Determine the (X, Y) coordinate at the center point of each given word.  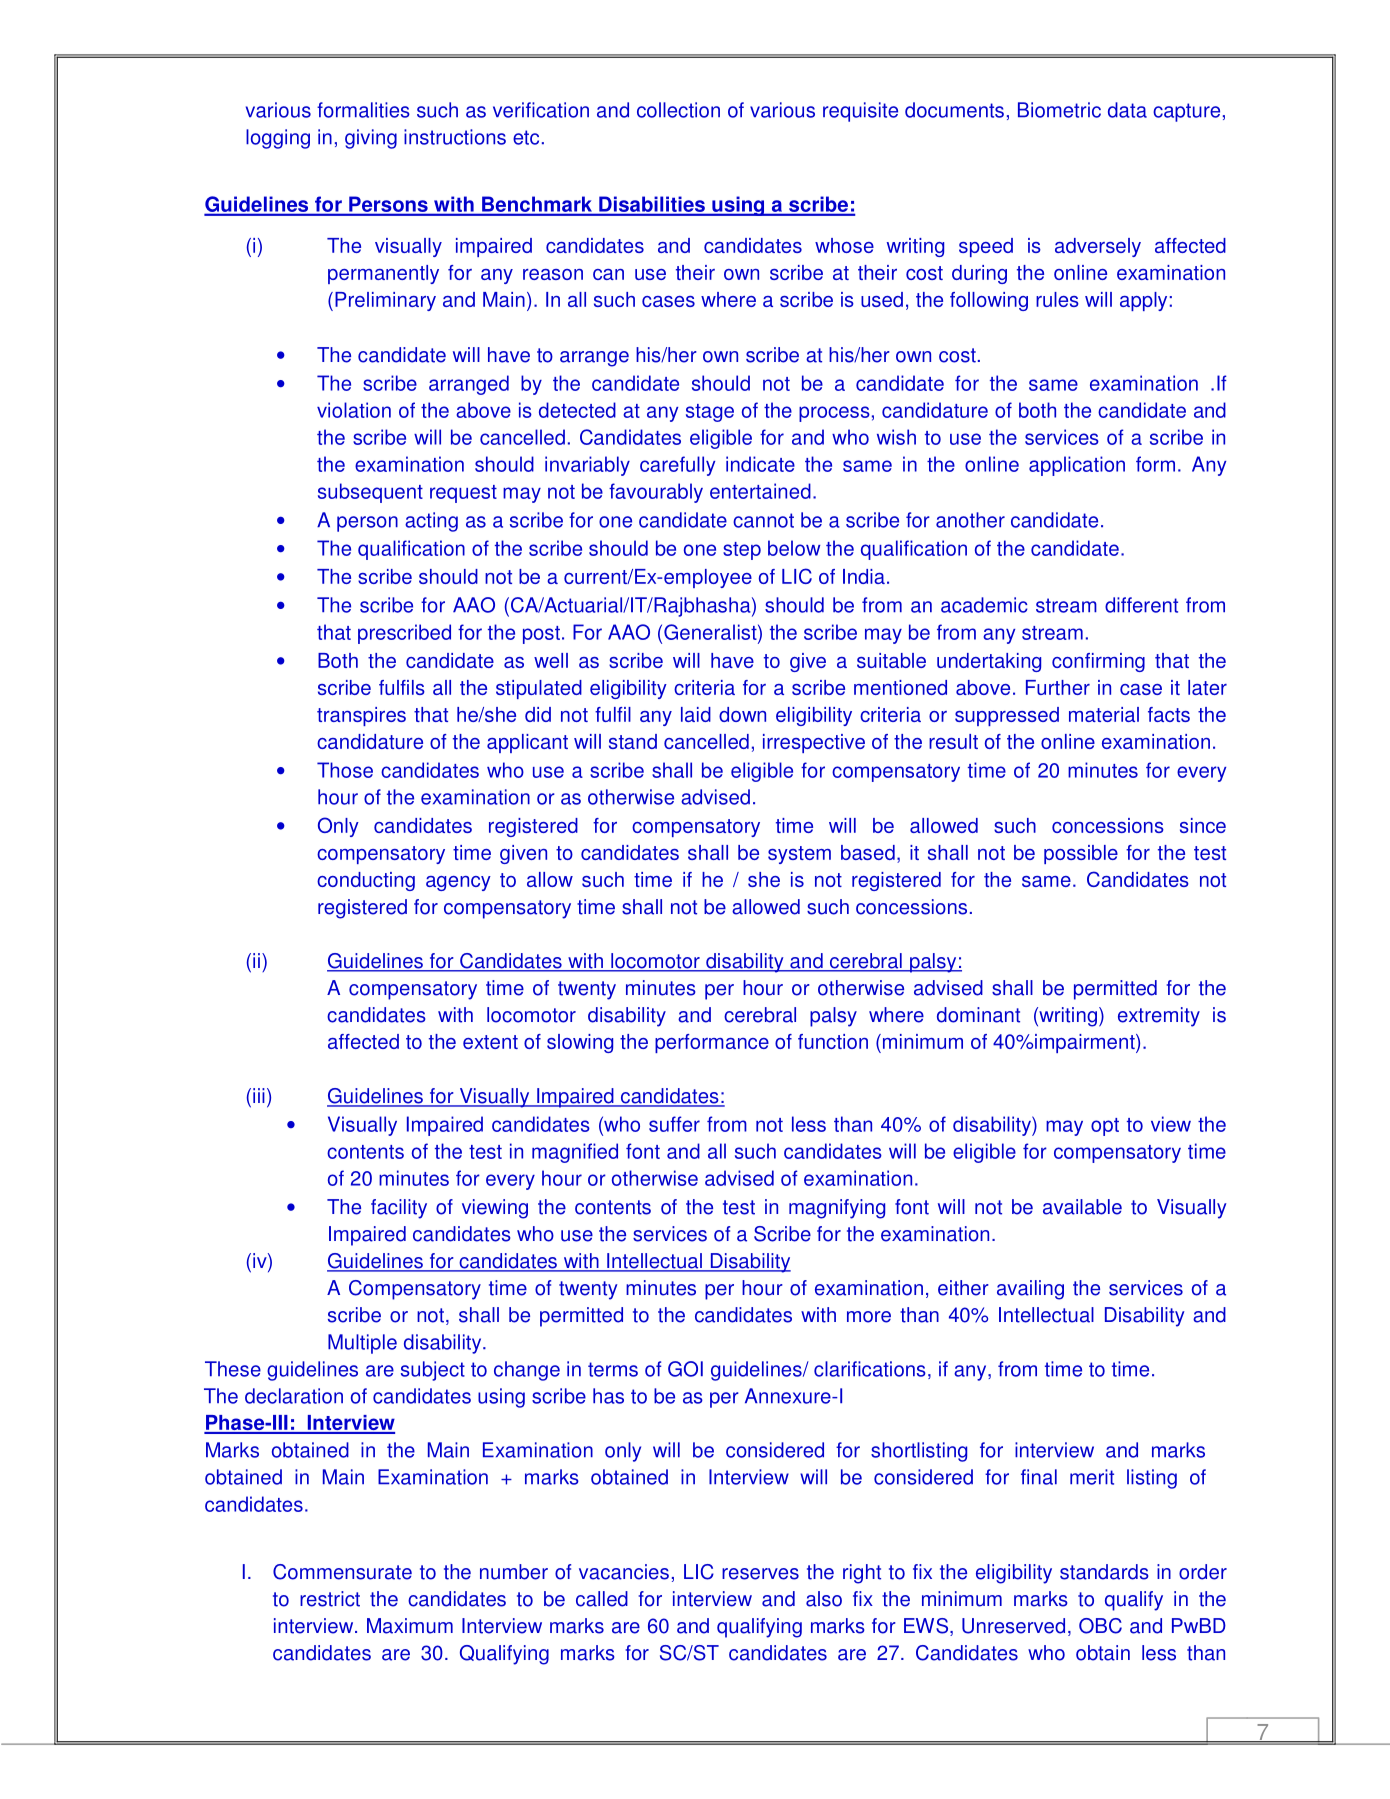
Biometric (1059, 110)
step (742, 551)
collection (678, 110)
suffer (674, 1124)
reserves (760, 1574)
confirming (1098, 662)
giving (371, 139)
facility (399, 1209)
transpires (361, 716)
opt (1105, 1127)
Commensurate (342, 1572)
